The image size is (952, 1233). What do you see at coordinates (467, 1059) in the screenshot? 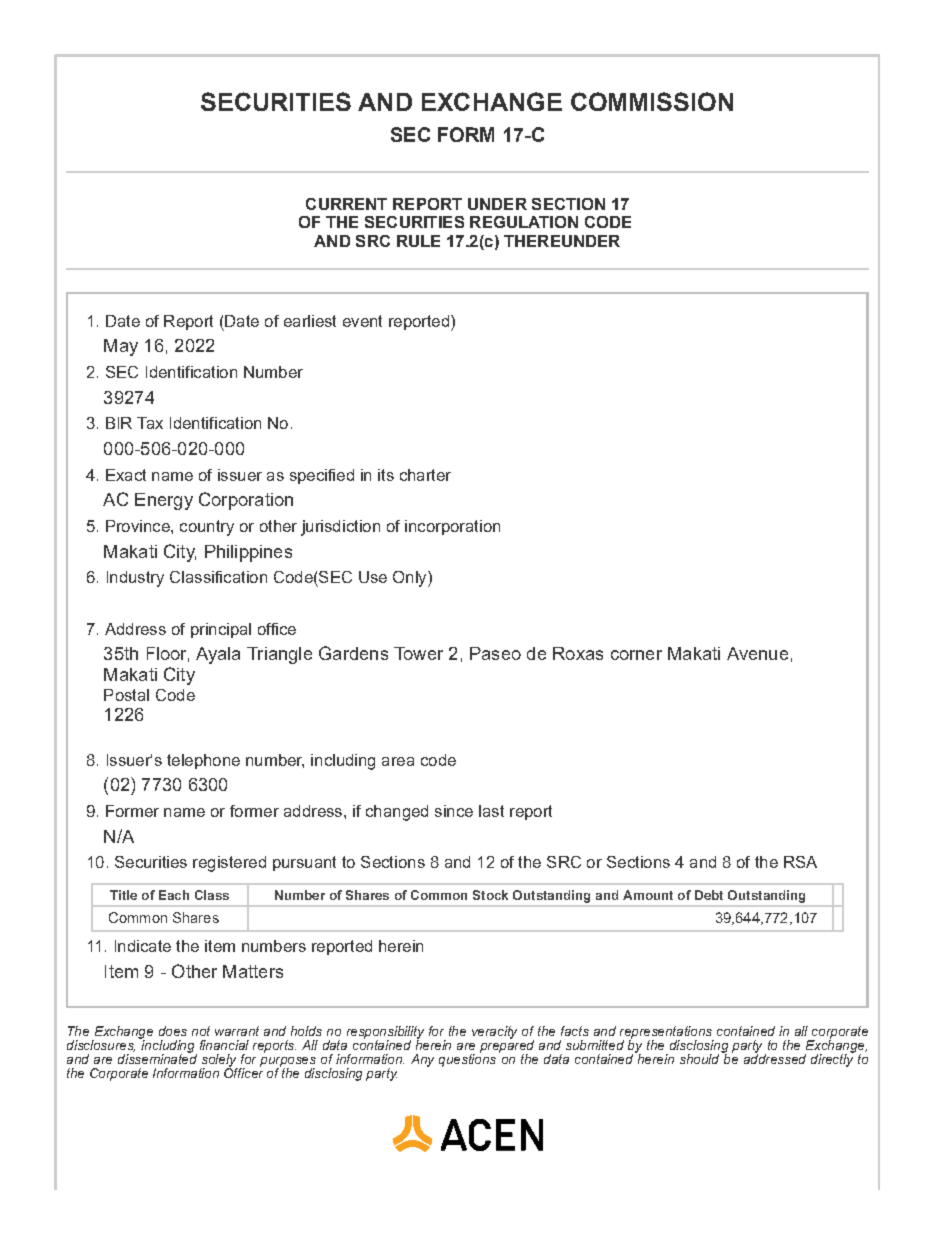
I see `questions` at bounding box center [467, 1059].
